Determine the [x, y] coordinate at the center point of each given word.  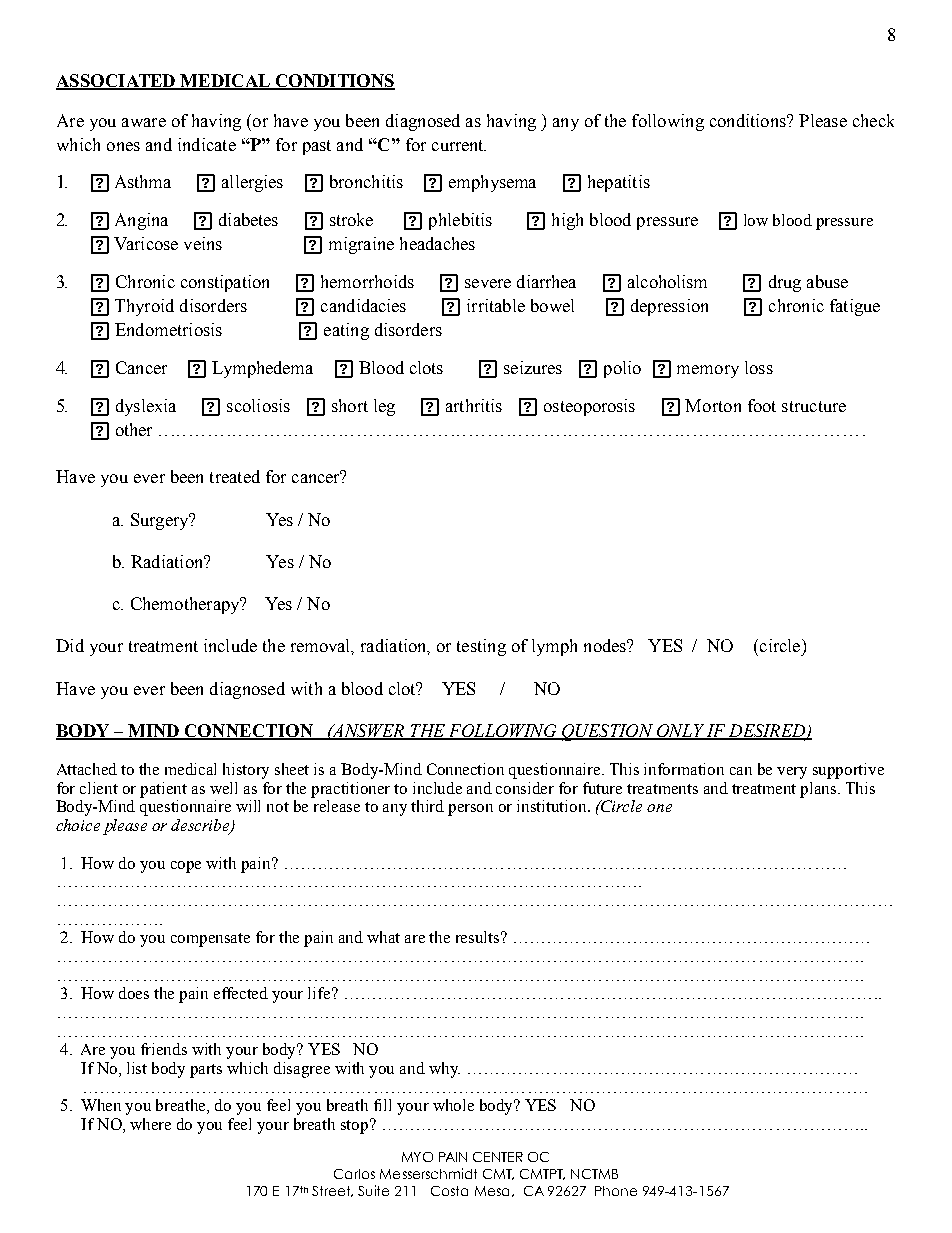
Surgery [161, 521]
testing [481, 647]
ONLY [680, 732]
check [873, 120]
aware [144, 122]
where [150, 1124]
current [459, 145]
